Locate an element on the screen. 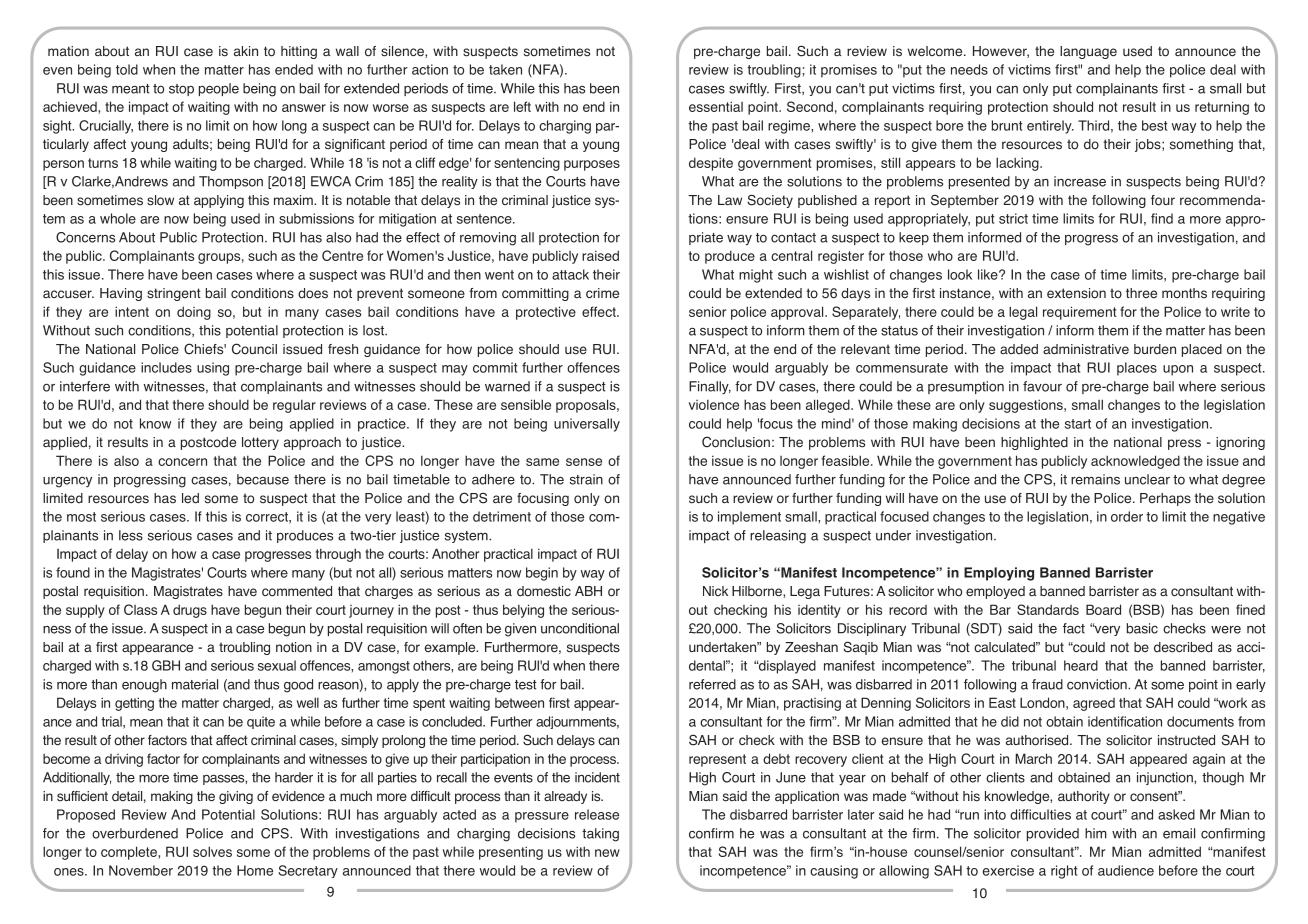 Image resolution: width=1308 pixels, height=924 pixels. sense is located at coordinates (584, 462).
